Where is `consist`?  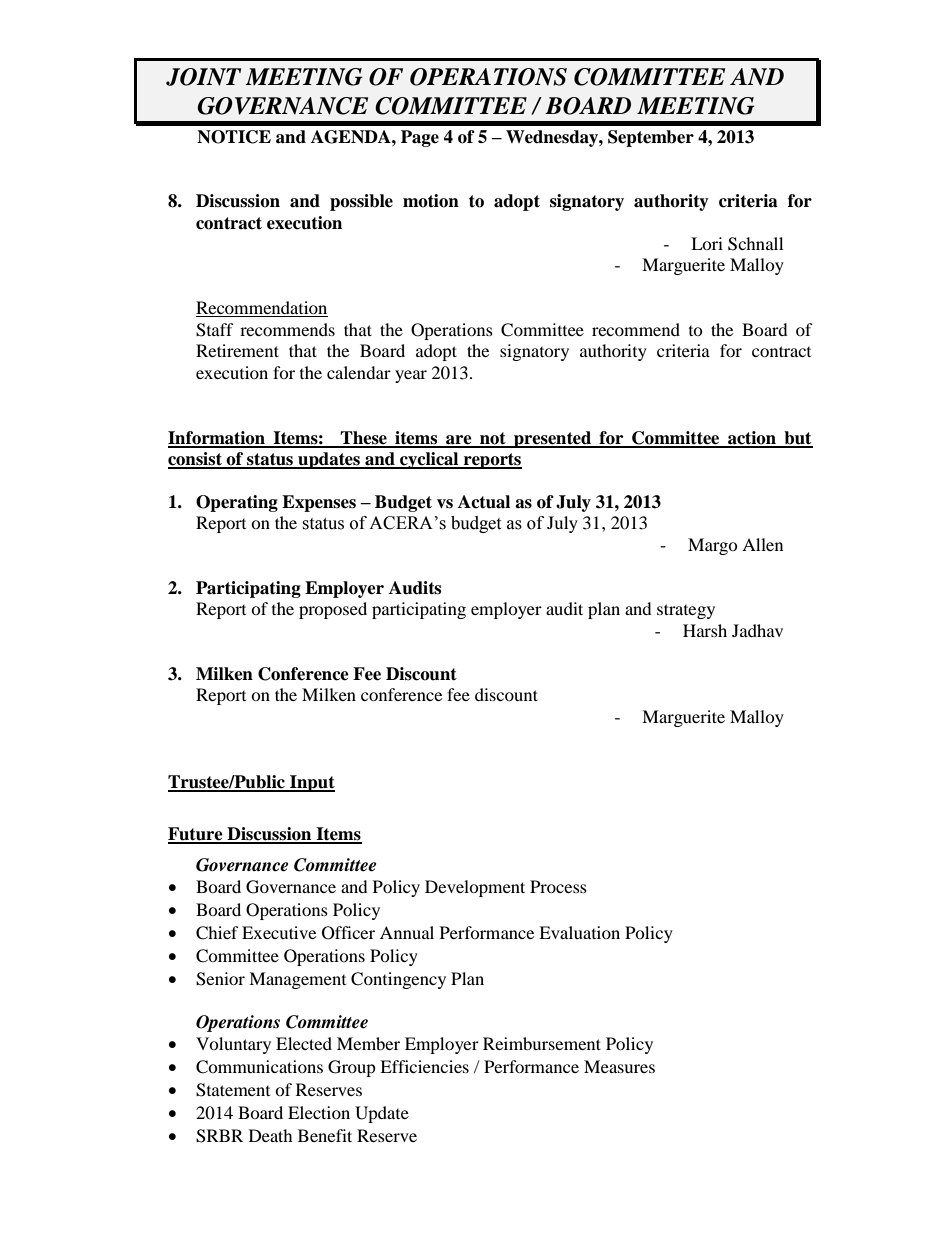 consist is located at coordinates (196, 460).
